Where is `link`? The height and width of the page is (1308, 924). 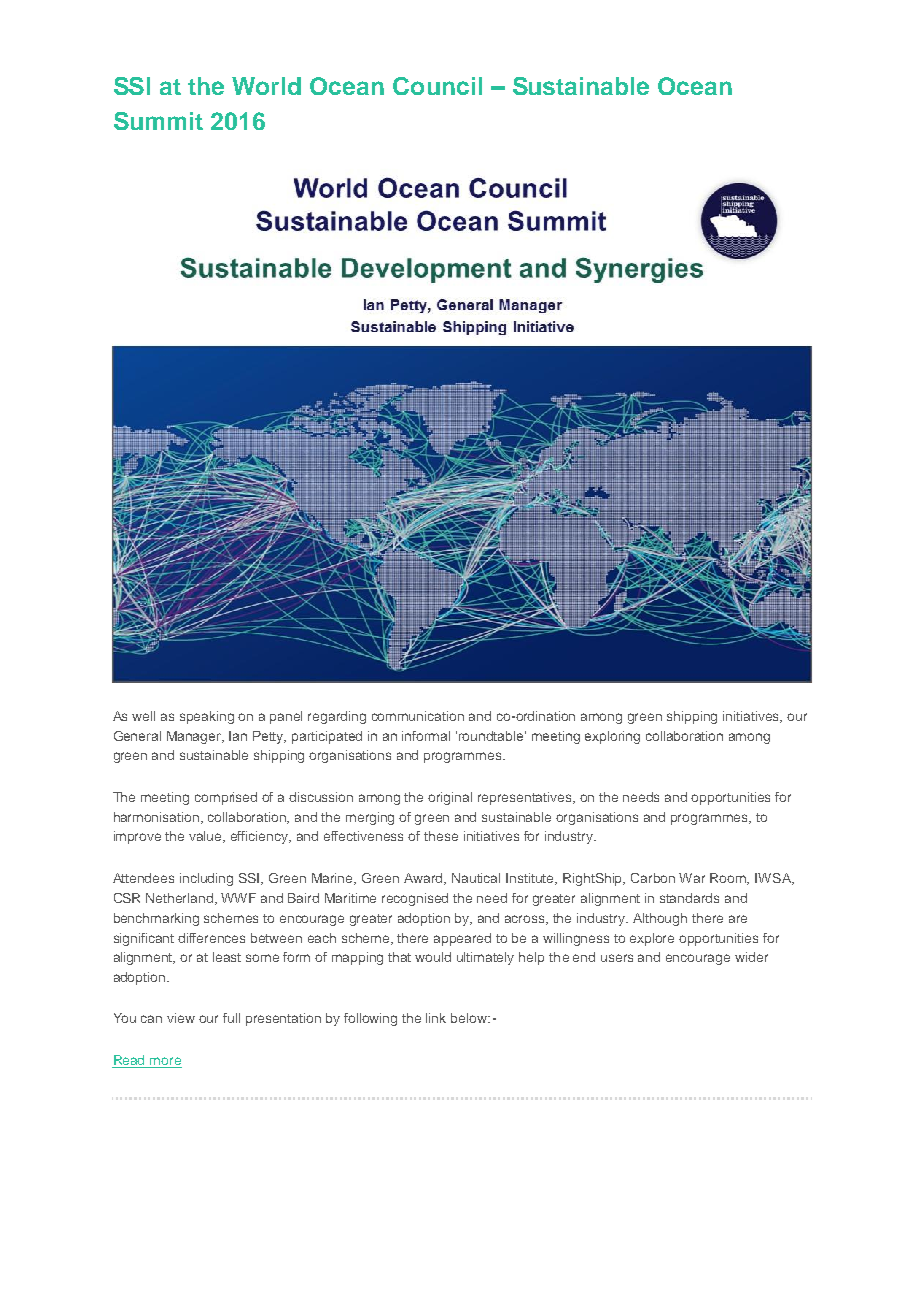
link is located at coordinates (436, 1018).
